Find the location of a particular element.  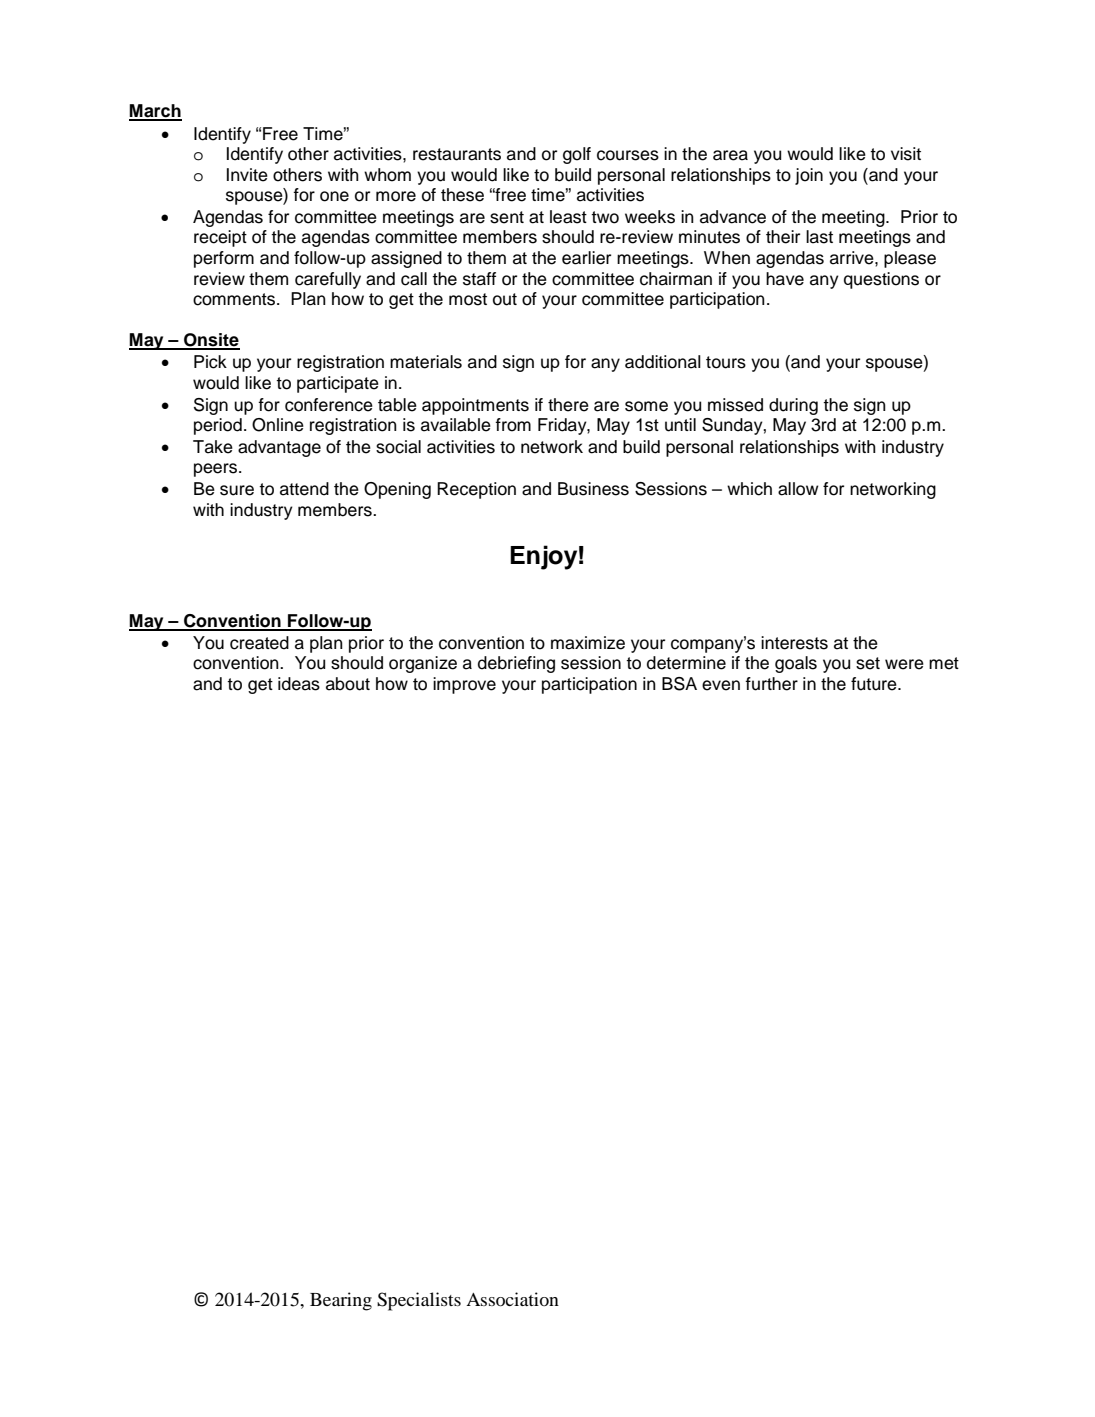

Association is located at coordinates (512, 1299).
